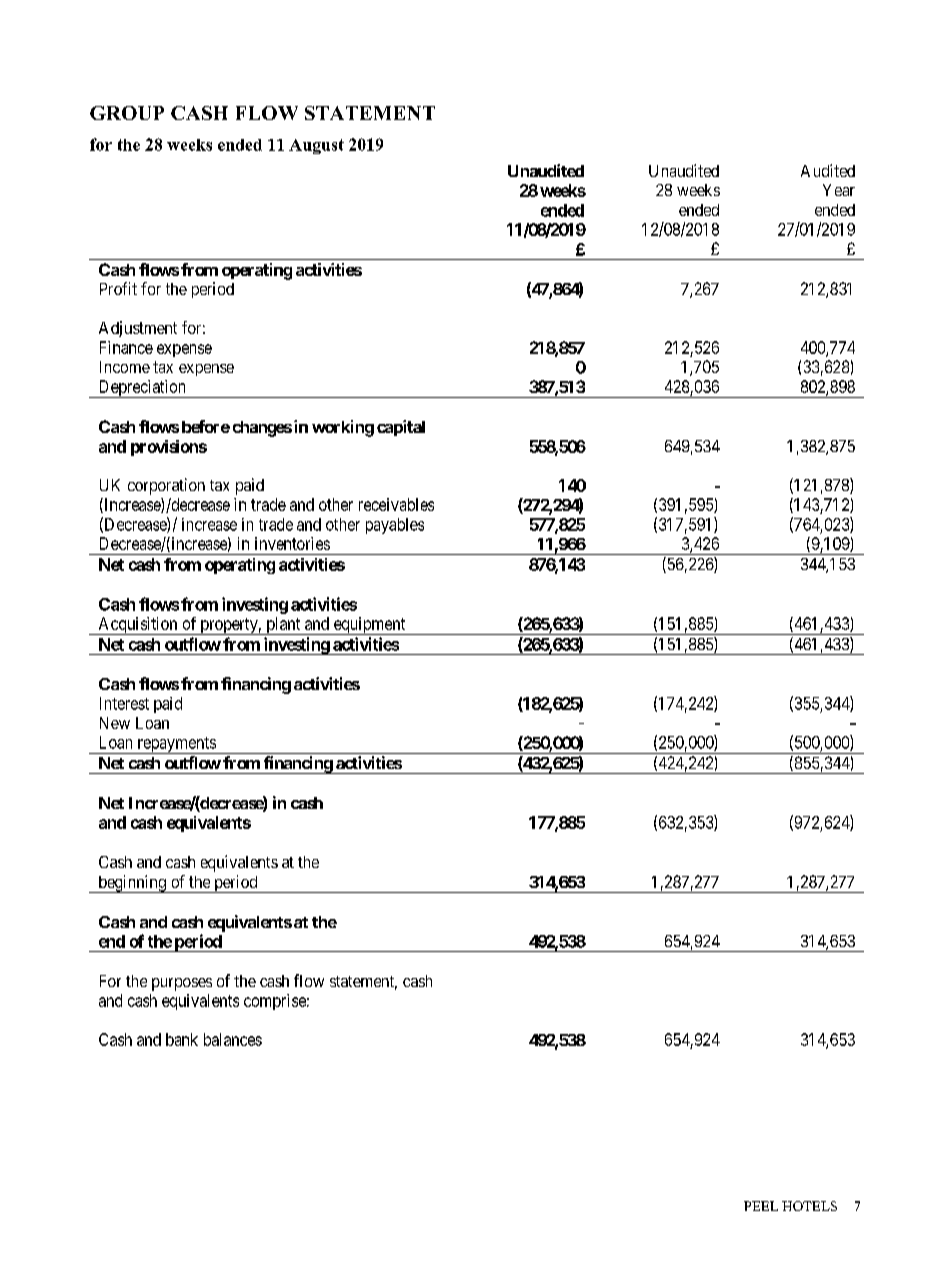 The image size is (952, 1283). Describe the element at coordinates (809, 1206) in the screenshot. I see `HOTELS` at that location.
